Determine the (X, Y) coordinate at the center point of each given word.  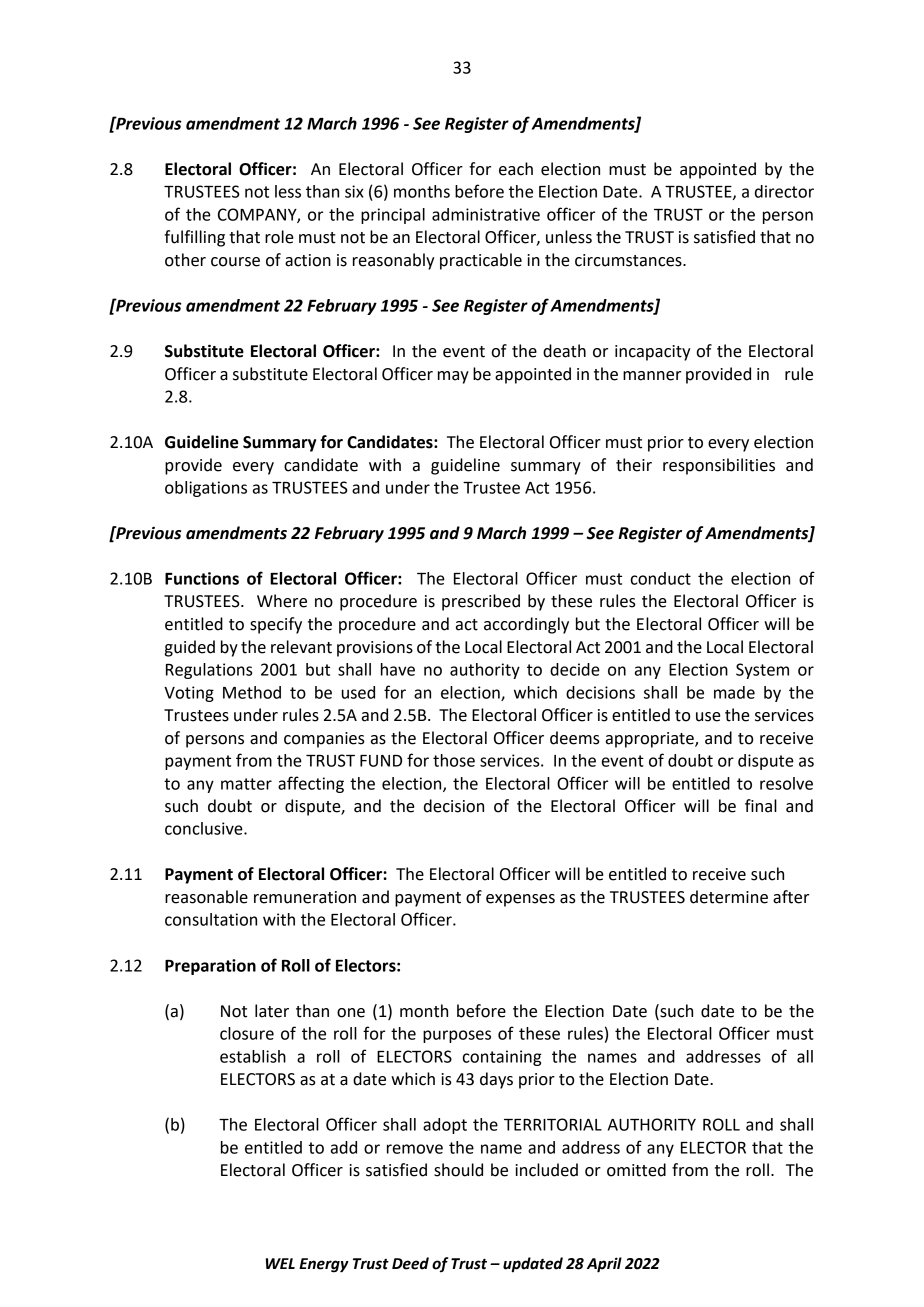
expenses (520, 900)
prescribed (481, 602)
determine (729, 897)
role (279, 237)
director (784, 191)
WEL (280, 1263)
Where (282, 601)
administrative (486, 214)
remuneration (305, 897)
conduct (660, 578)
